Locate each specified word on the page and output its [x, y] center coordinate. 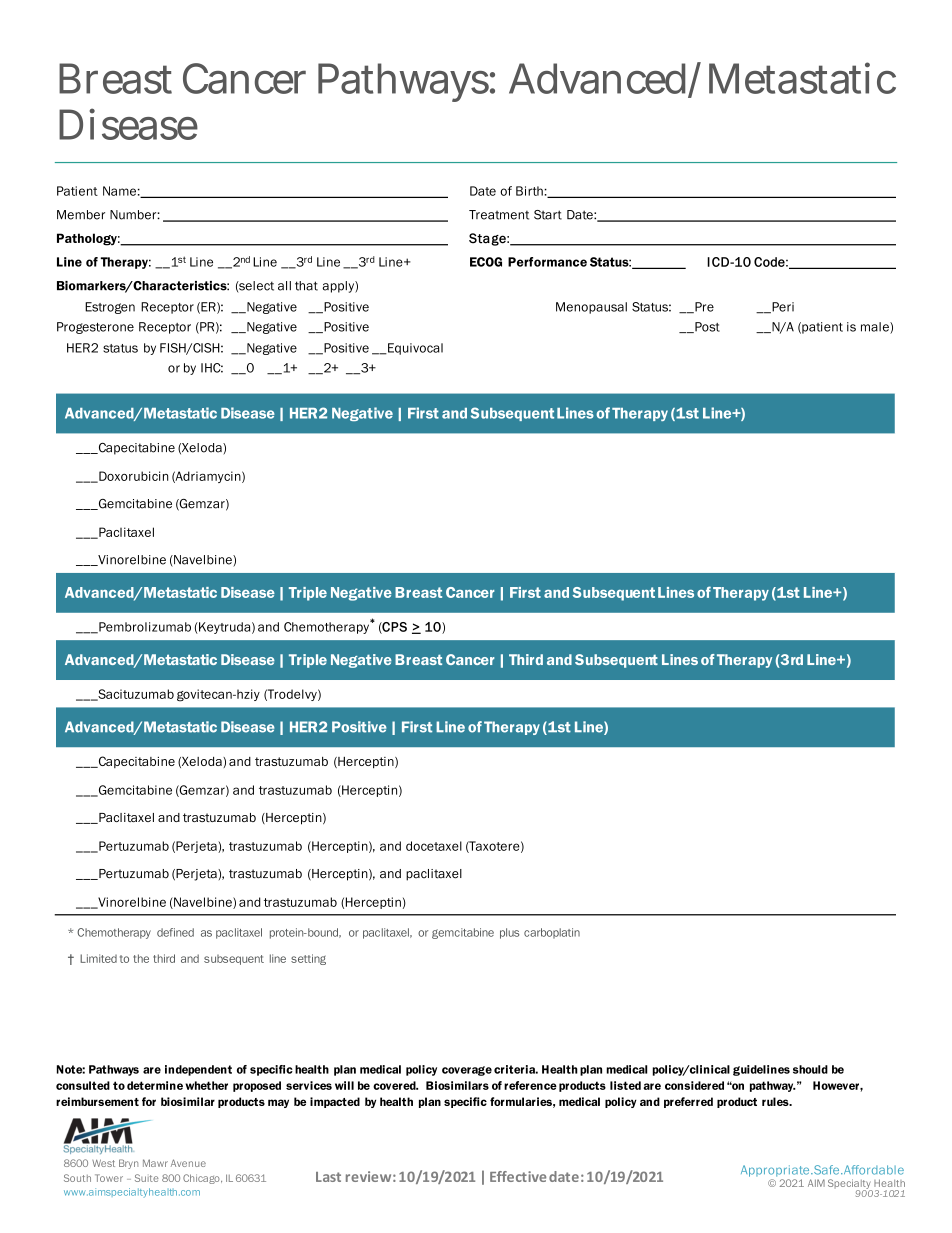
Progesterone [95, 328]
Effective [518, 1176]
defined [175, 932]
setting [308, 959]
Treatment [499, 215]
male [876, 328]
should [810, 1069]
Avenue [188, 1163]
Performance [547, 262]
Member [81, 215]
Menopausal [591, 308]
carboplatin [552, 933]
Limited [98, 958]
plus [509, 933]
